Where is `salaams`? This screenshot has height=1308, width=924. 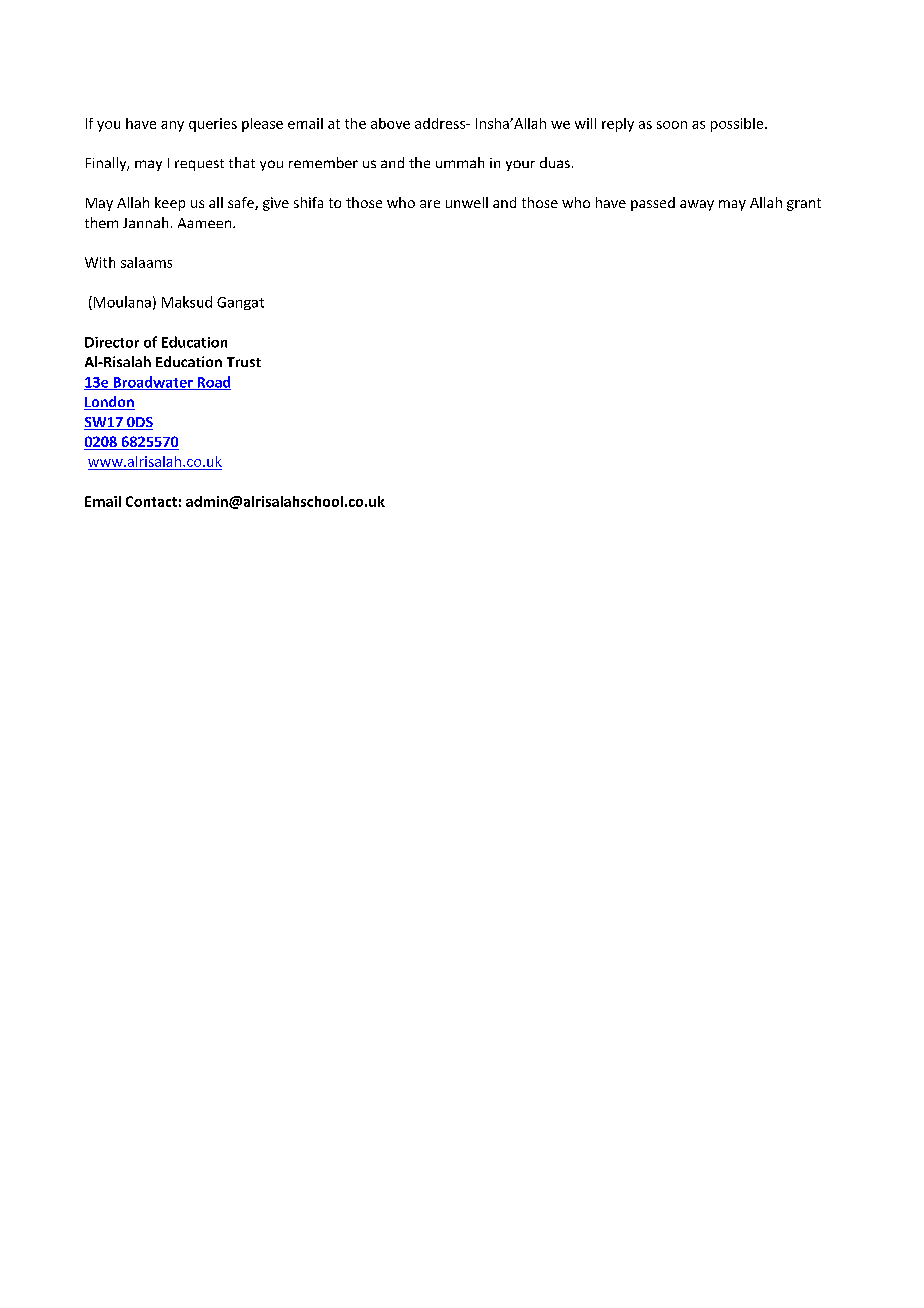
salaams is located at coordinates (146, 262).
